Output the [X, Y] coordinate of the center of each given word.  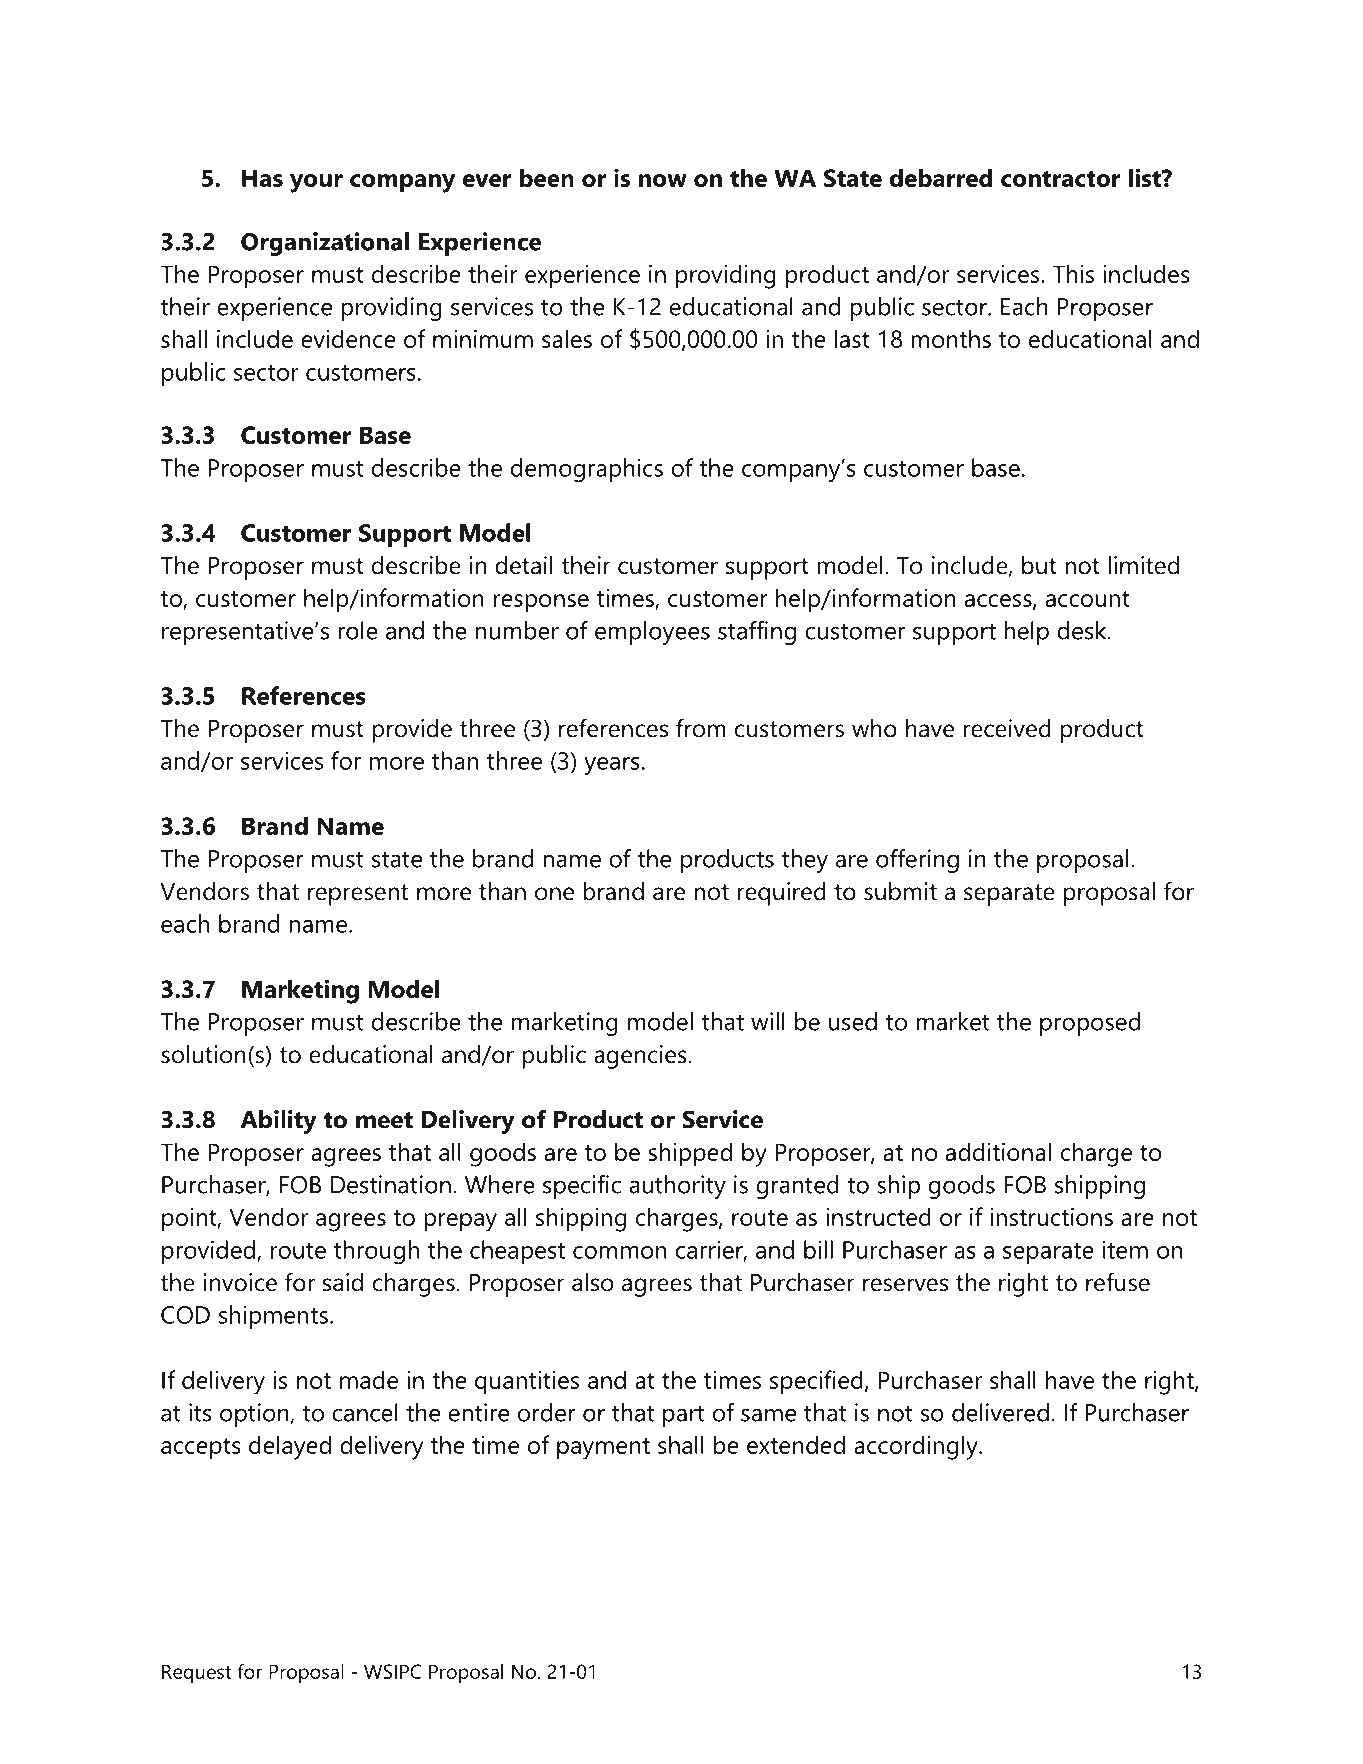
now [663, 180]
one [554, 894]
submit [900, 891]
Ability [278, 1122]
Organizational [325, 244]
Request [197, 1674]
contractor [1061, 179]
